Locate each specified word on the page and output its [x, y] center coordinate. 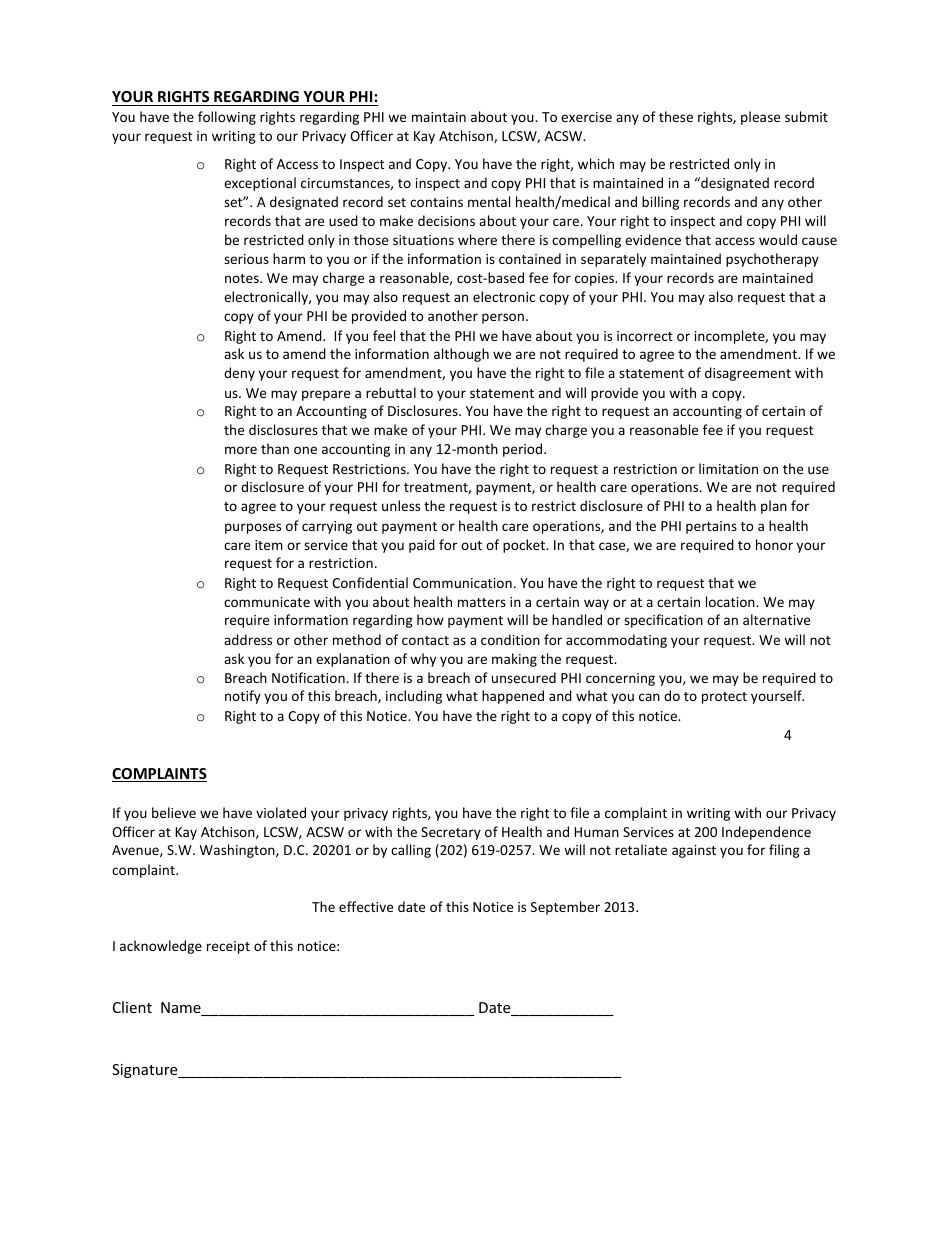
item [269, 545]
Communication [462, 583]
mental [489, 201]
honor [774, 544]
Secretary [451, 833]
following [227, 118]
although [461, 355]
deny [239, 374]
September [565, 908]
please [760, 118]
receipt [228, 947]
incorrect [645, 336]
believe [174, 812]
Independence [766, 833]
